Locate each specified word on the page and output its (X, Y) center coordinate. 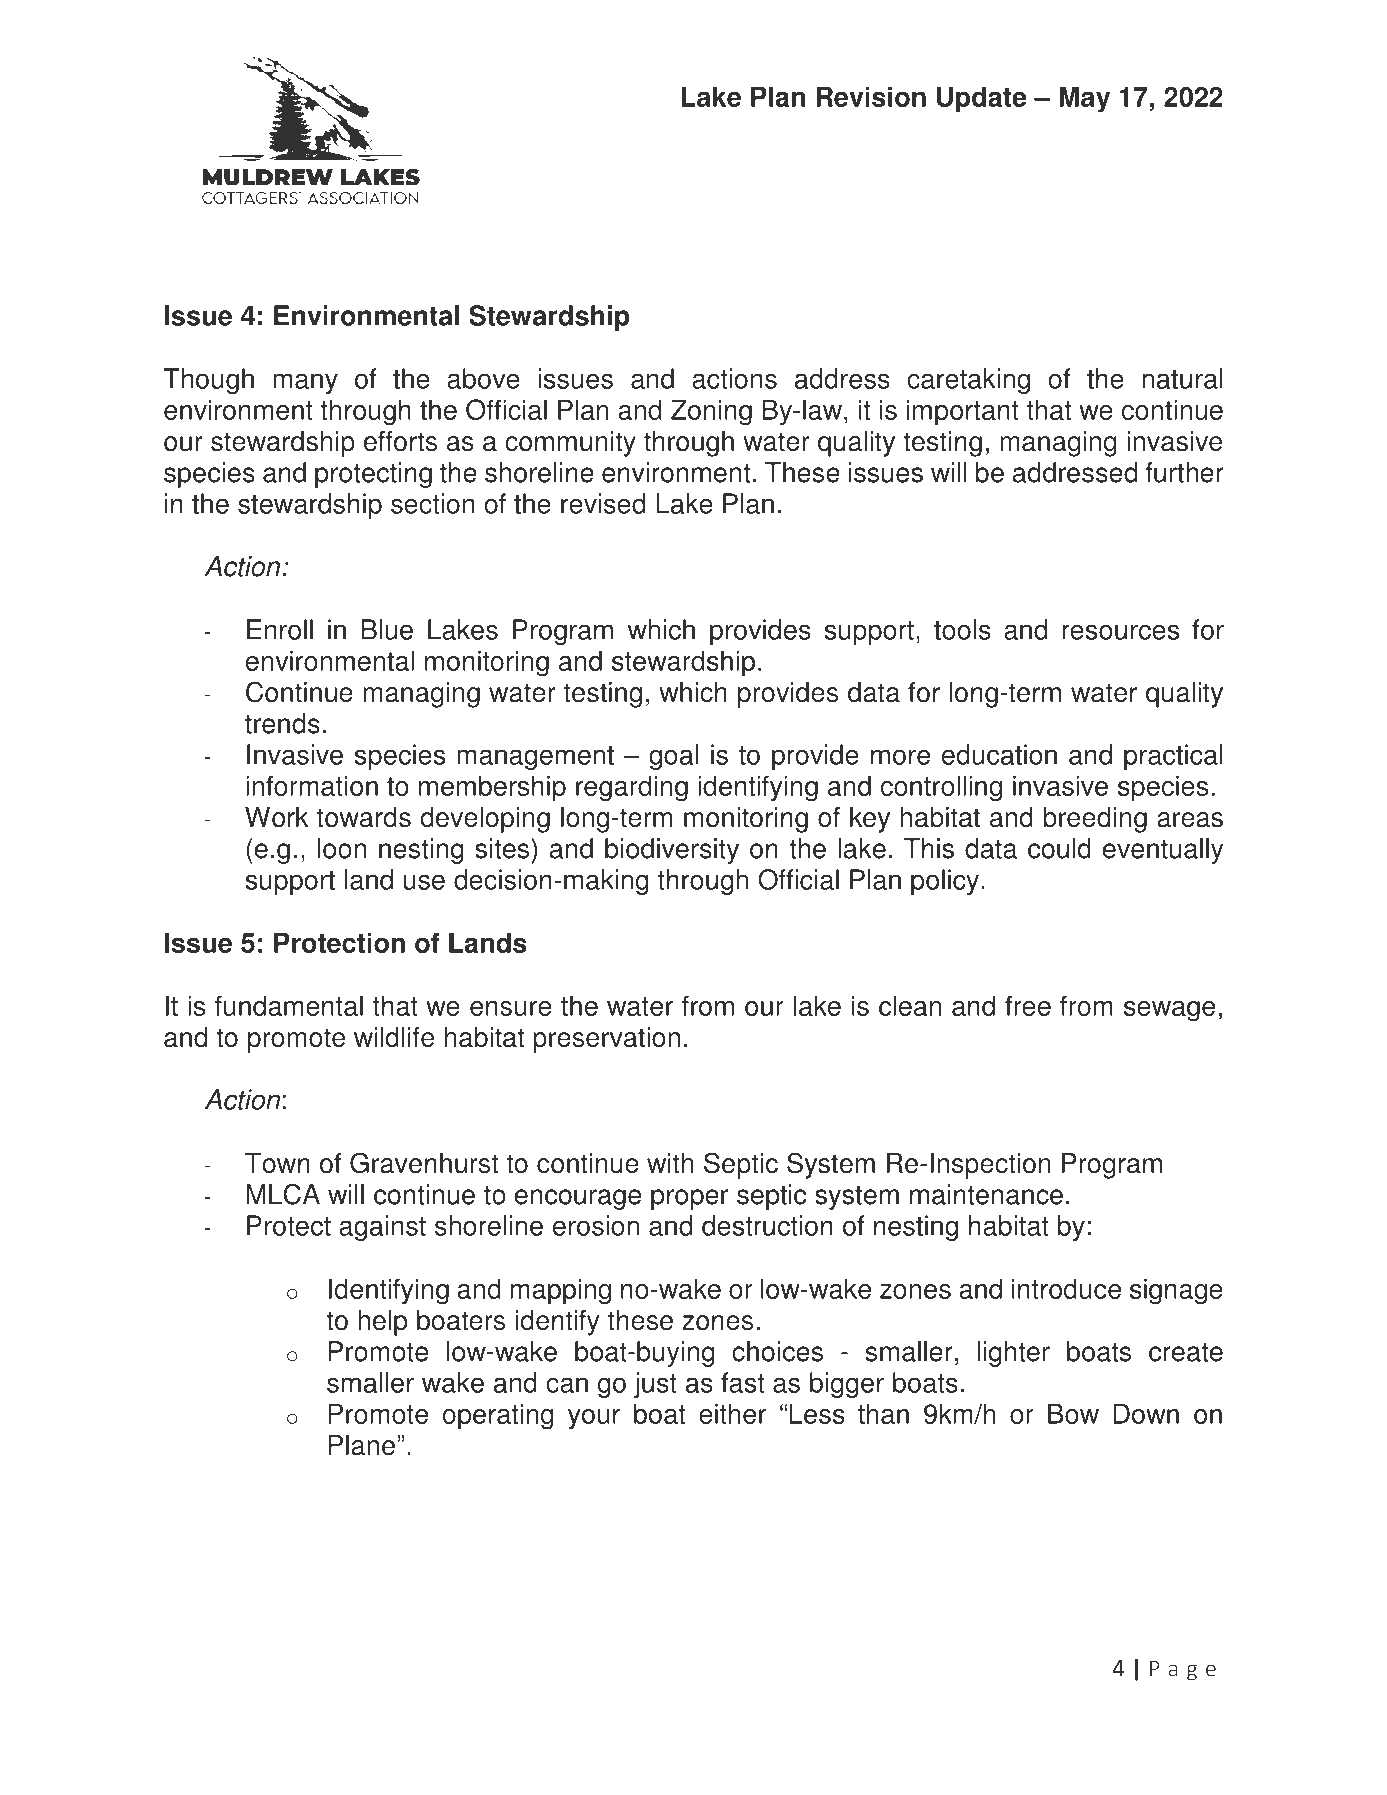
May (1084, 99)
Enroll (280, 629)
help (382, 1323)
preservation (606, 1040)
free (1028, 1005)
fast (743, 1382)
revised (603, 503)
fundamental (289, 1005)
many (305, 383)
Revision (871, 96)
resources (1120, 632)
